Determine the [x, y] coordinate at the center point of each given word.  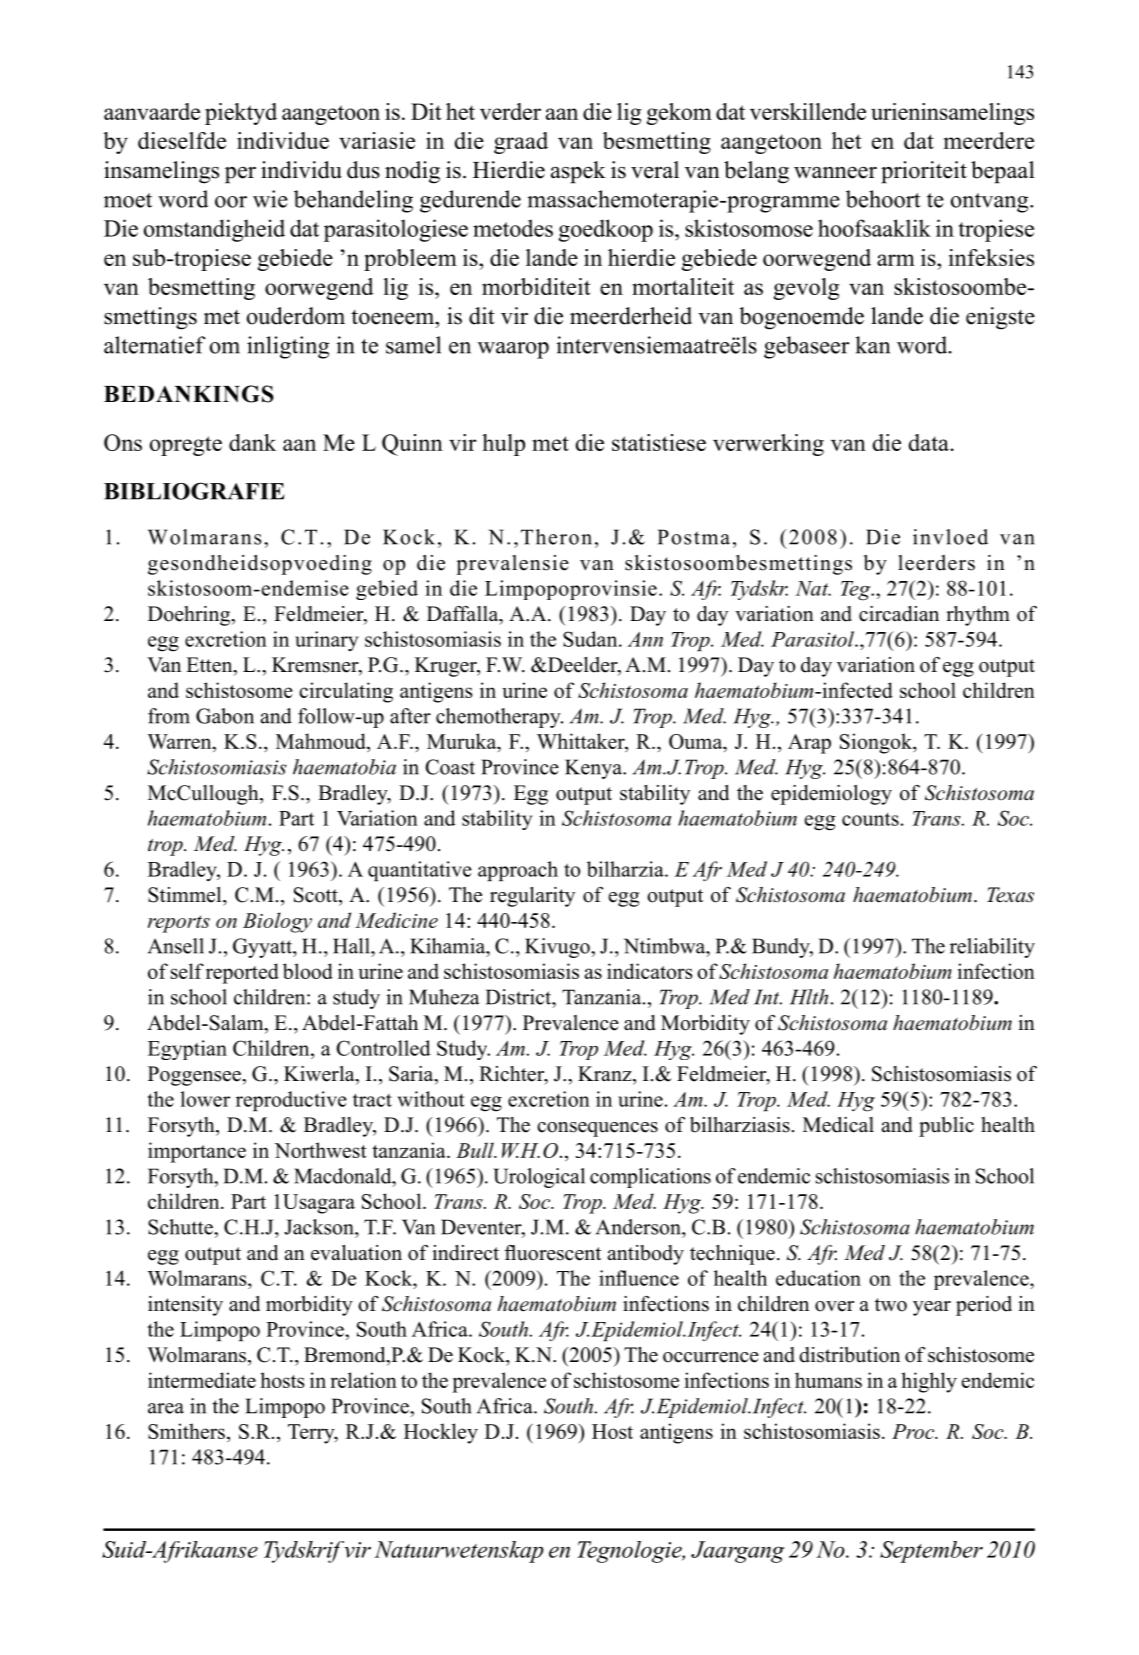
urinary [326, 641]
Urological [539, 1178]
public [946, 1127]
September [931, 1552]
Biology [277, 922]
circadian [899, 614]
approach [518, 871]
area [166, 1408]
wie [270, 199]
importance [197, 1152]
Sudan [591, 639]
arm [896, 260]
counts [870, 819]
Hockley [441, 1433]
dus [363, 170]
